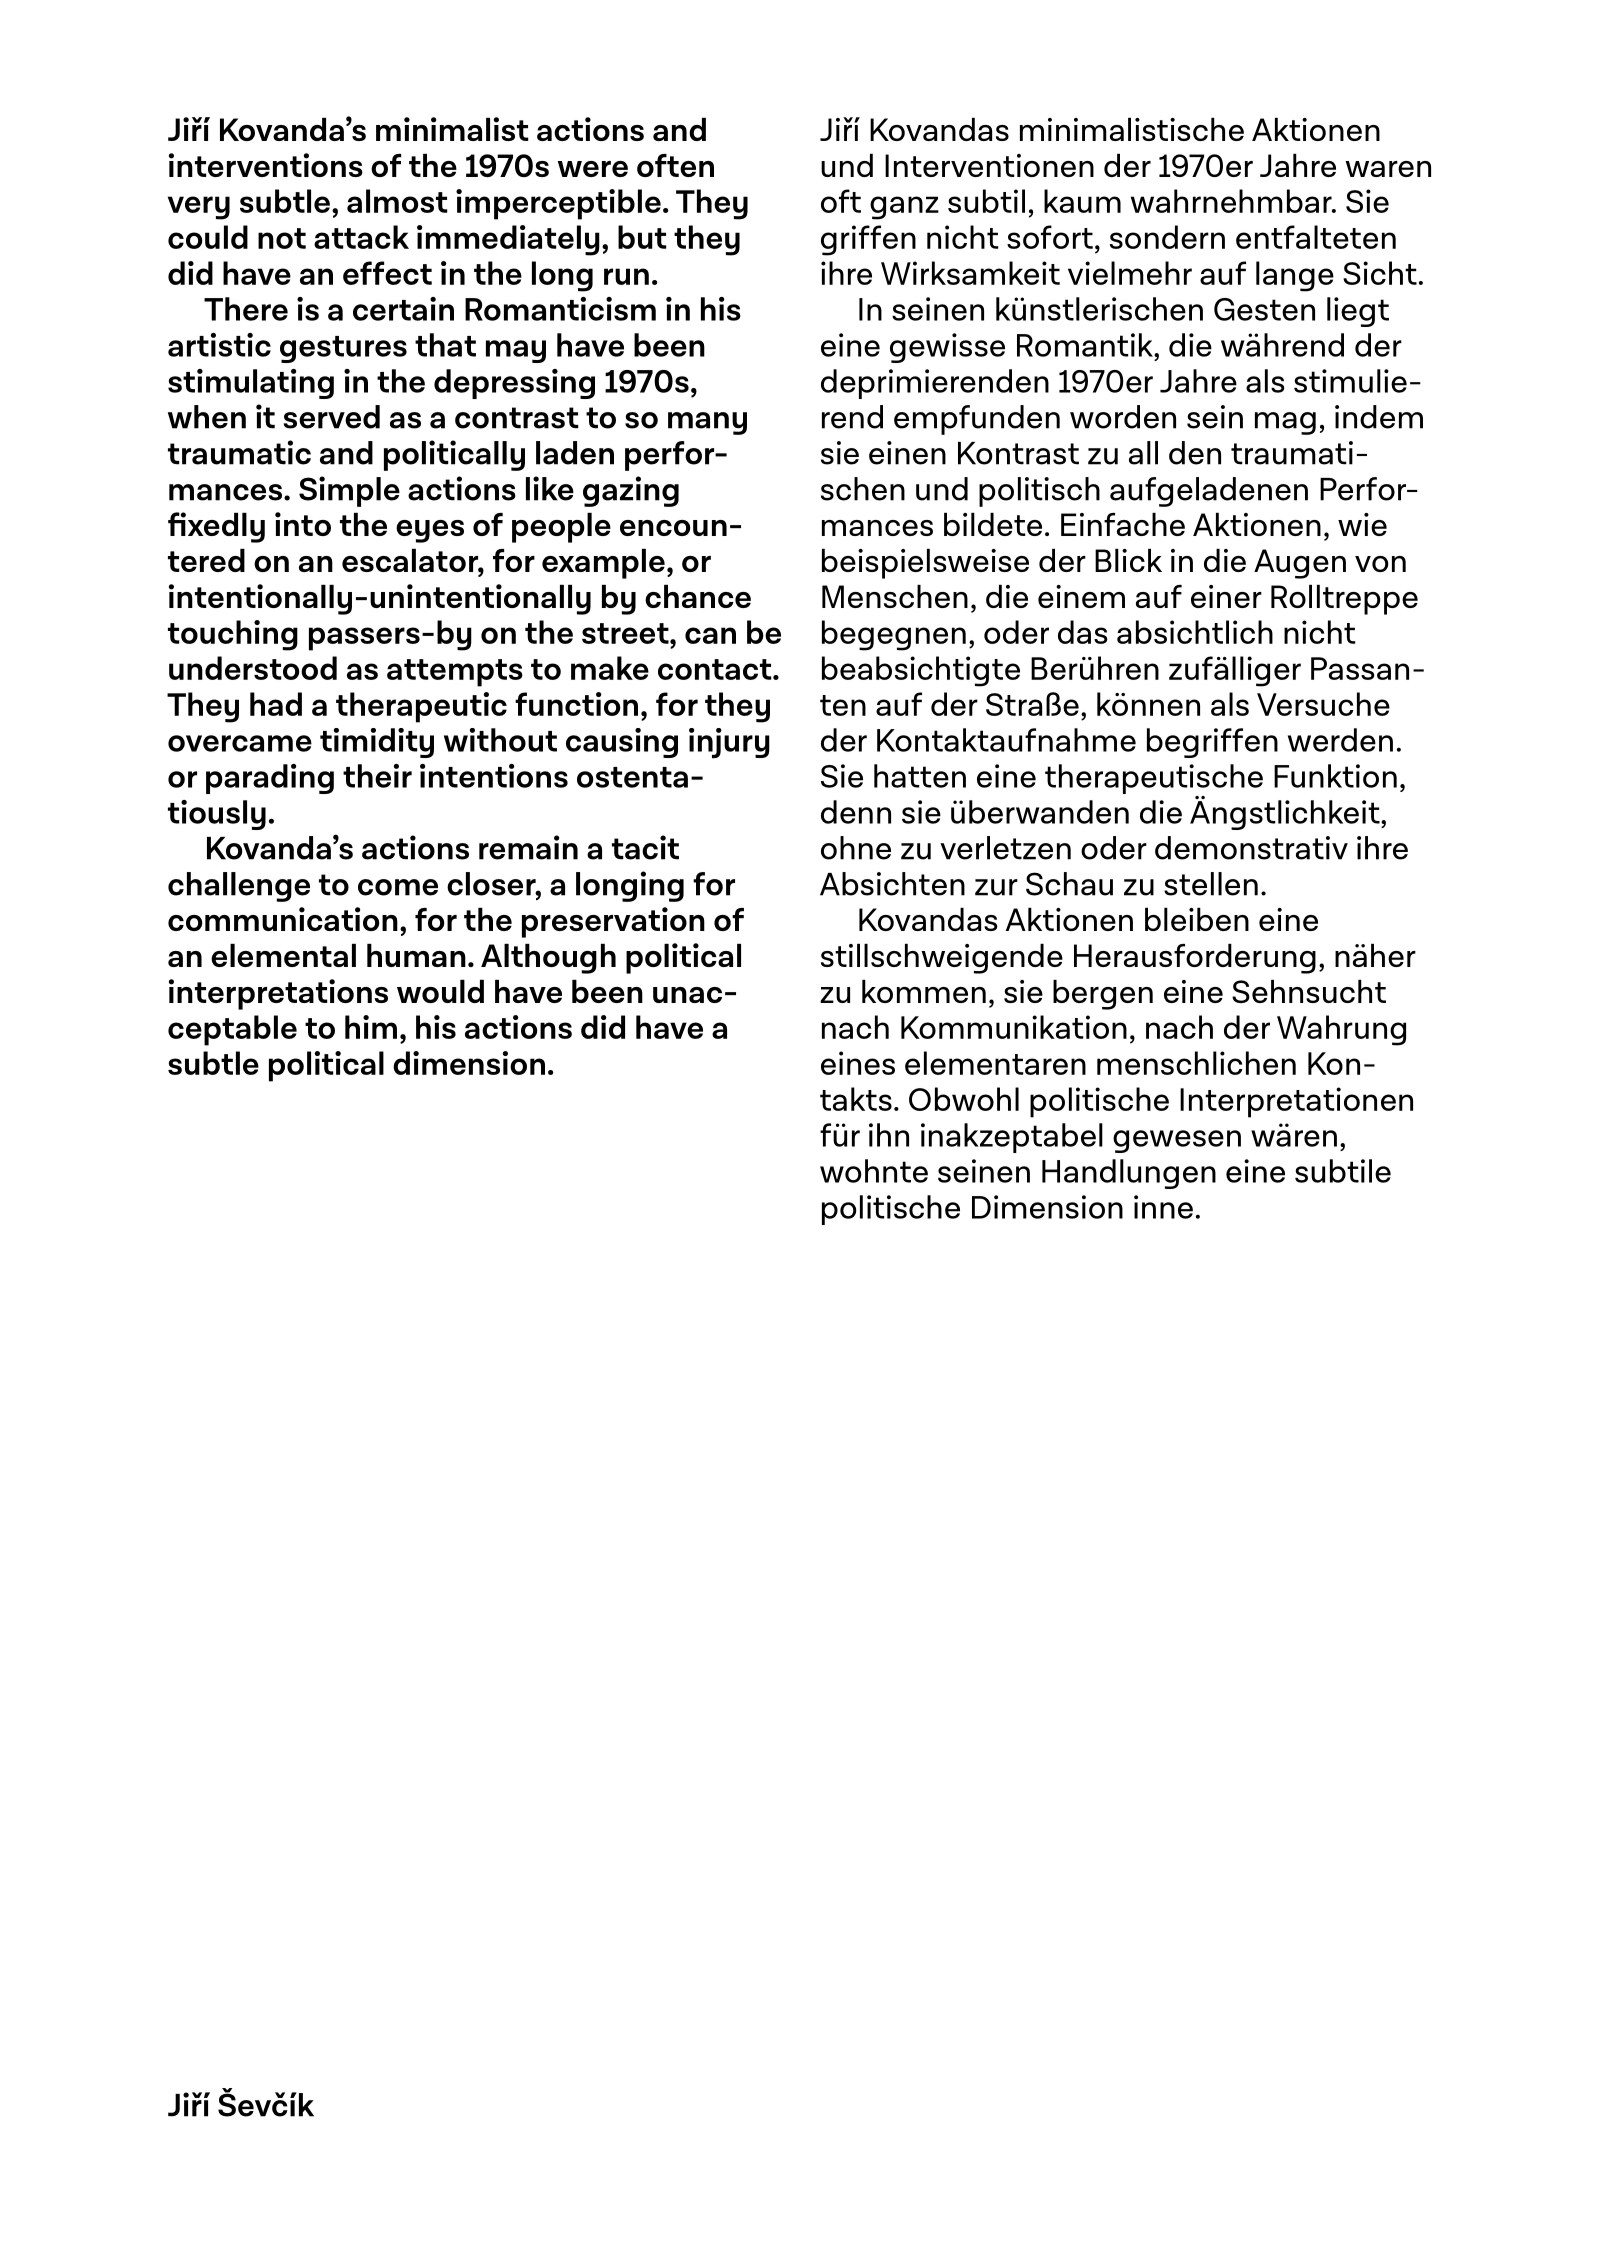 Image resolution: width=1602 pixels, height=2267 pixels. I want to click on chance, so click(698, 596).
